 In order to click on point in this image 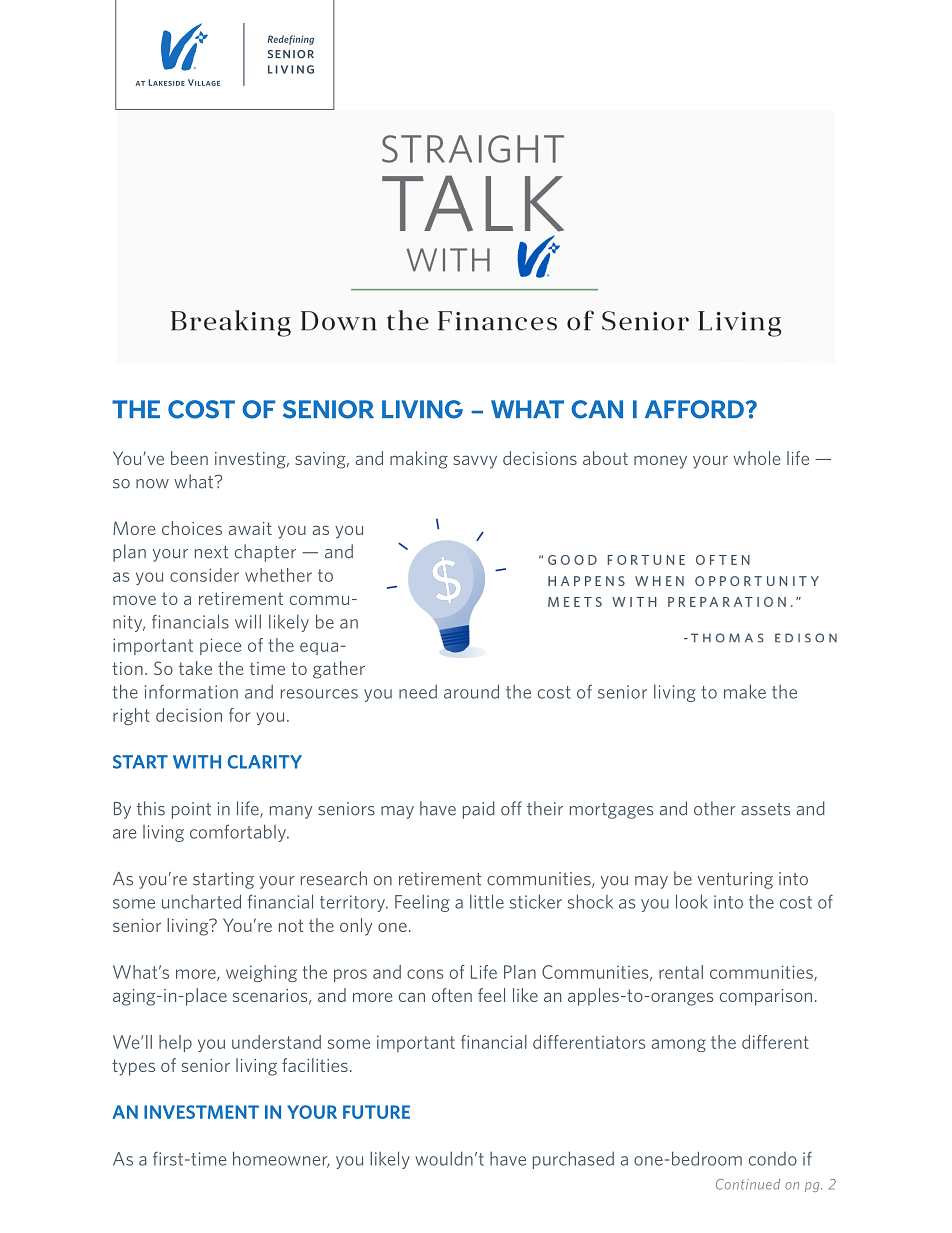, I will do `click(191, 810)`.
